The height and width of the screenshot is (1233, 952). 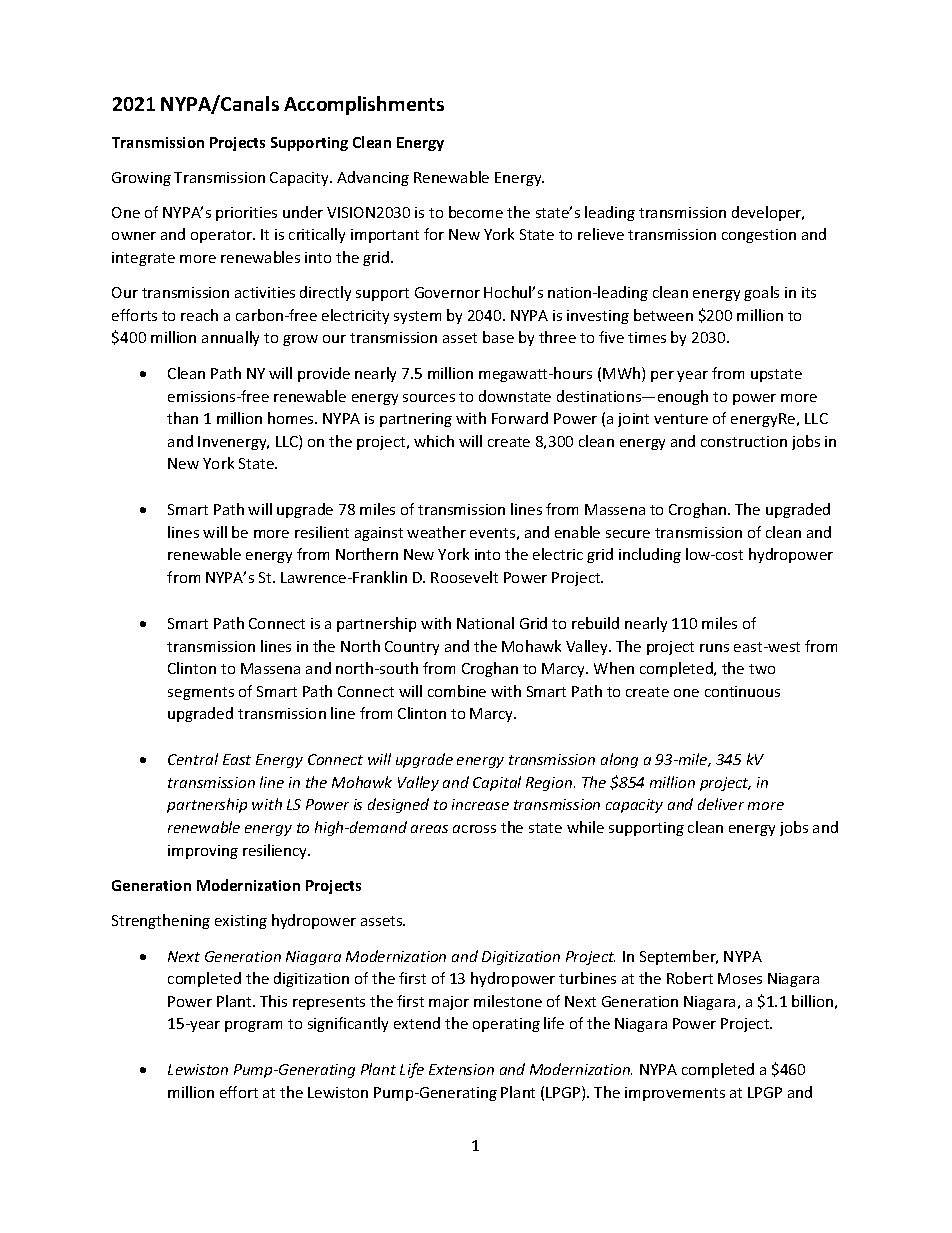 What do you see at coordinates (721, 804) in the screenshot?
I see `deliver` at bounding box center [721, 804].
